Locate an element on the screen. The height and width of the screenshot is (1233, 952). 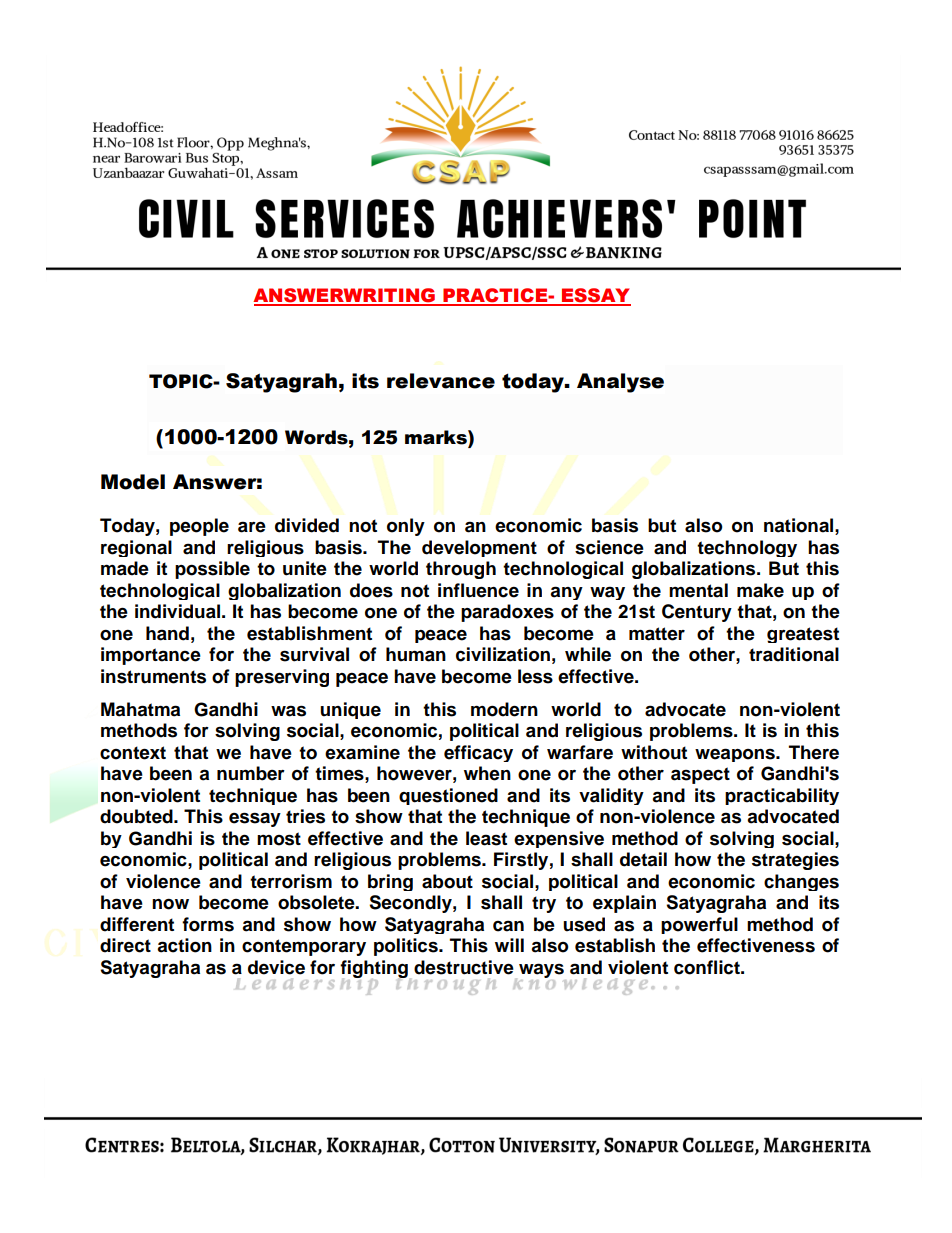
efficacy is located at coordinates (478, 753).
